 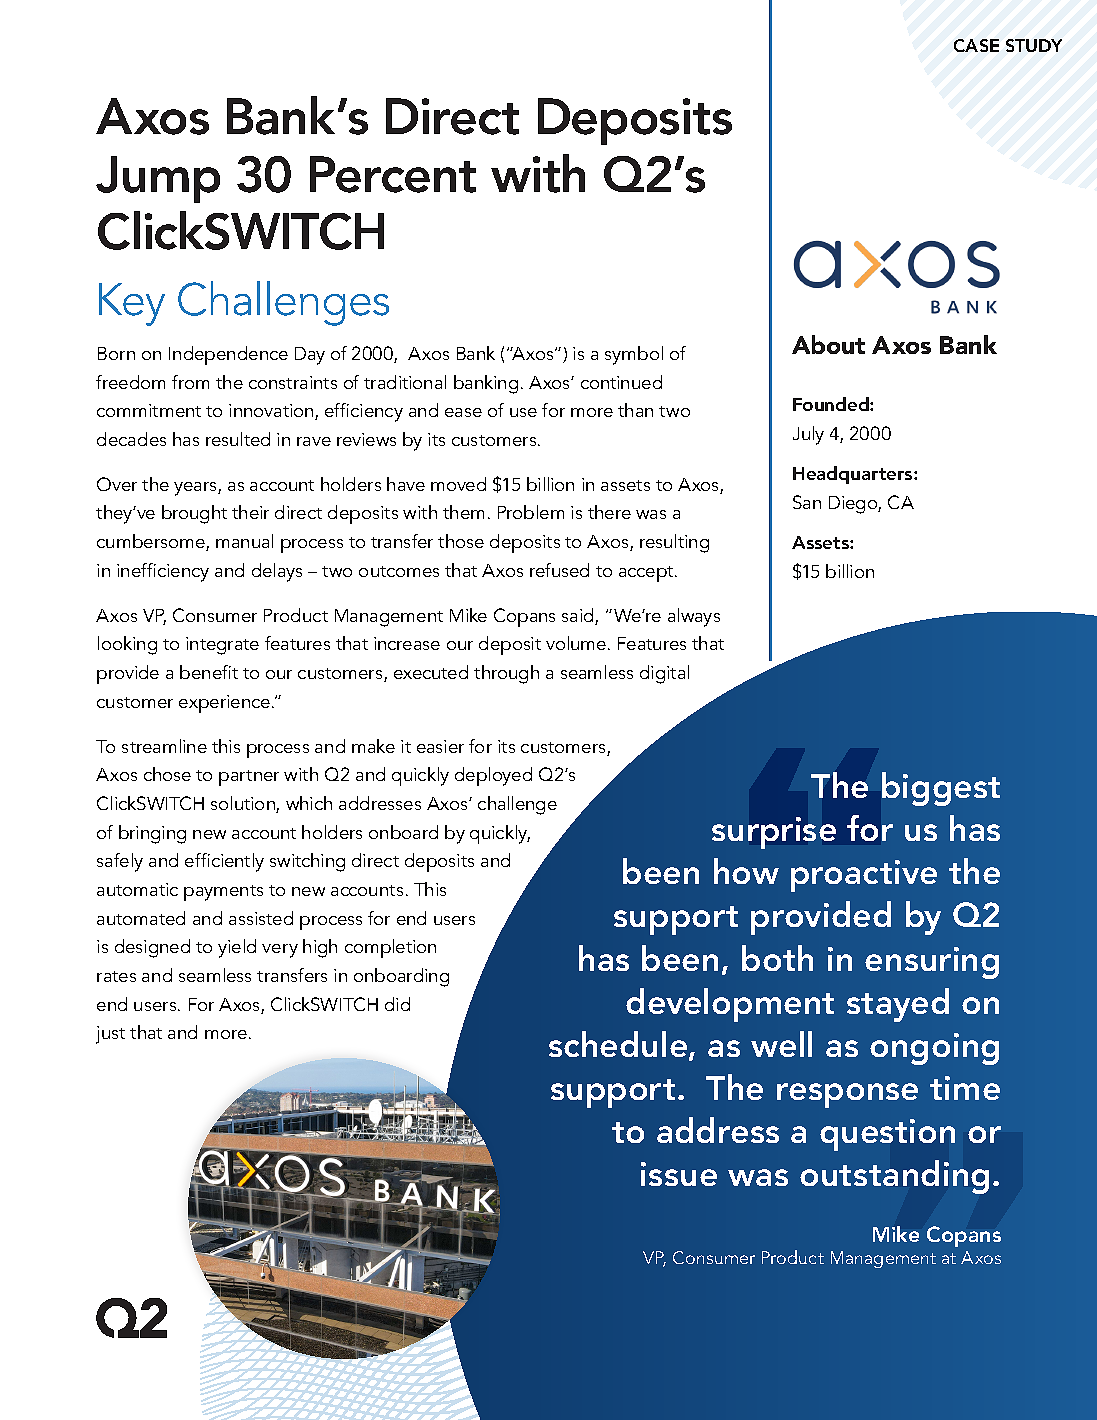 What do you see at coordinates (976, 45) in the screenshot?
I see `CASE` at bounding box center [976, 45].
